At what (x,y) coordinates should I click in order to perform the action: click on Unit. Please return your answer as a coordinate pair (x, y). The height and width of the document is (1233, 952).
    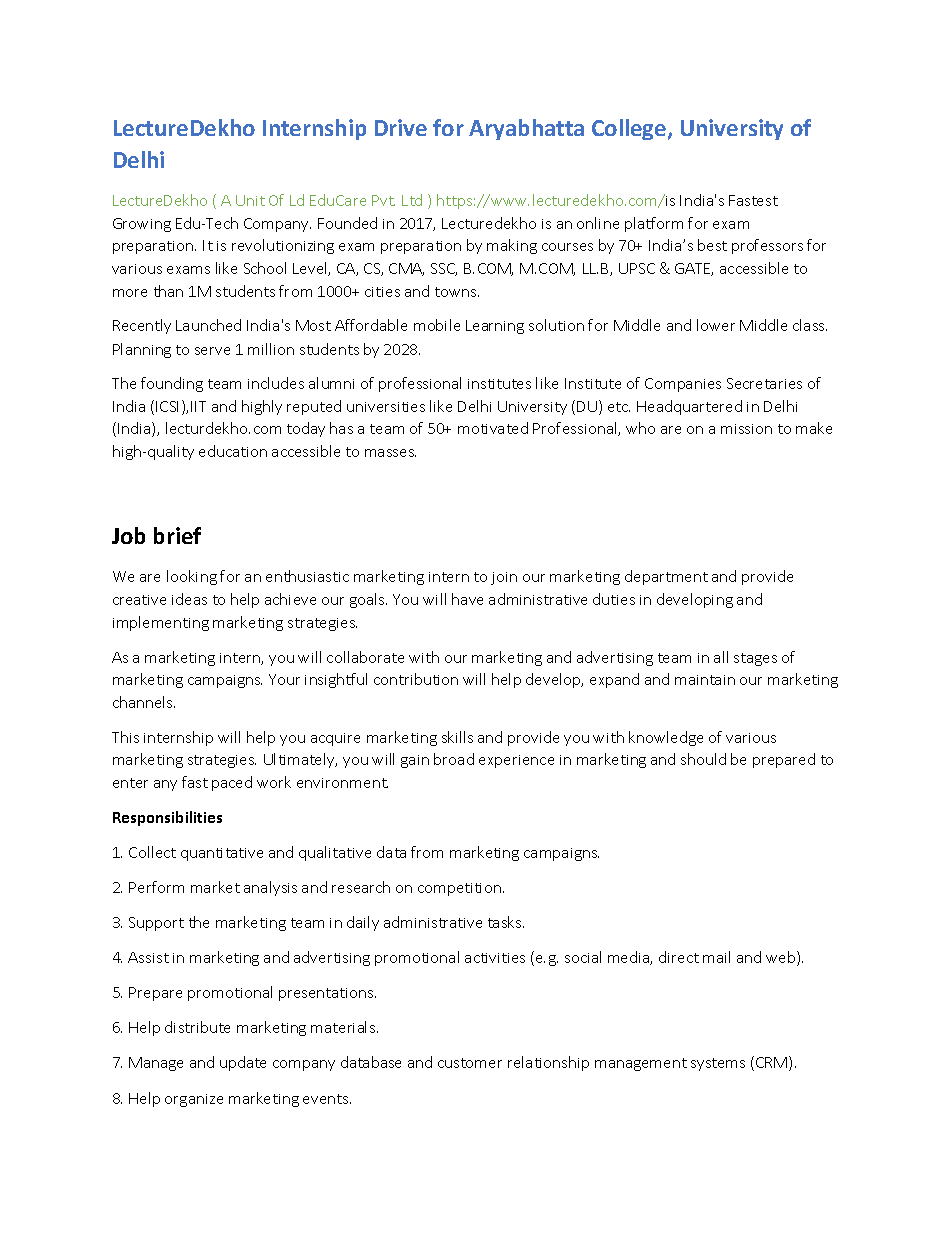
    Looking at the image, I should click on (250, 200).
